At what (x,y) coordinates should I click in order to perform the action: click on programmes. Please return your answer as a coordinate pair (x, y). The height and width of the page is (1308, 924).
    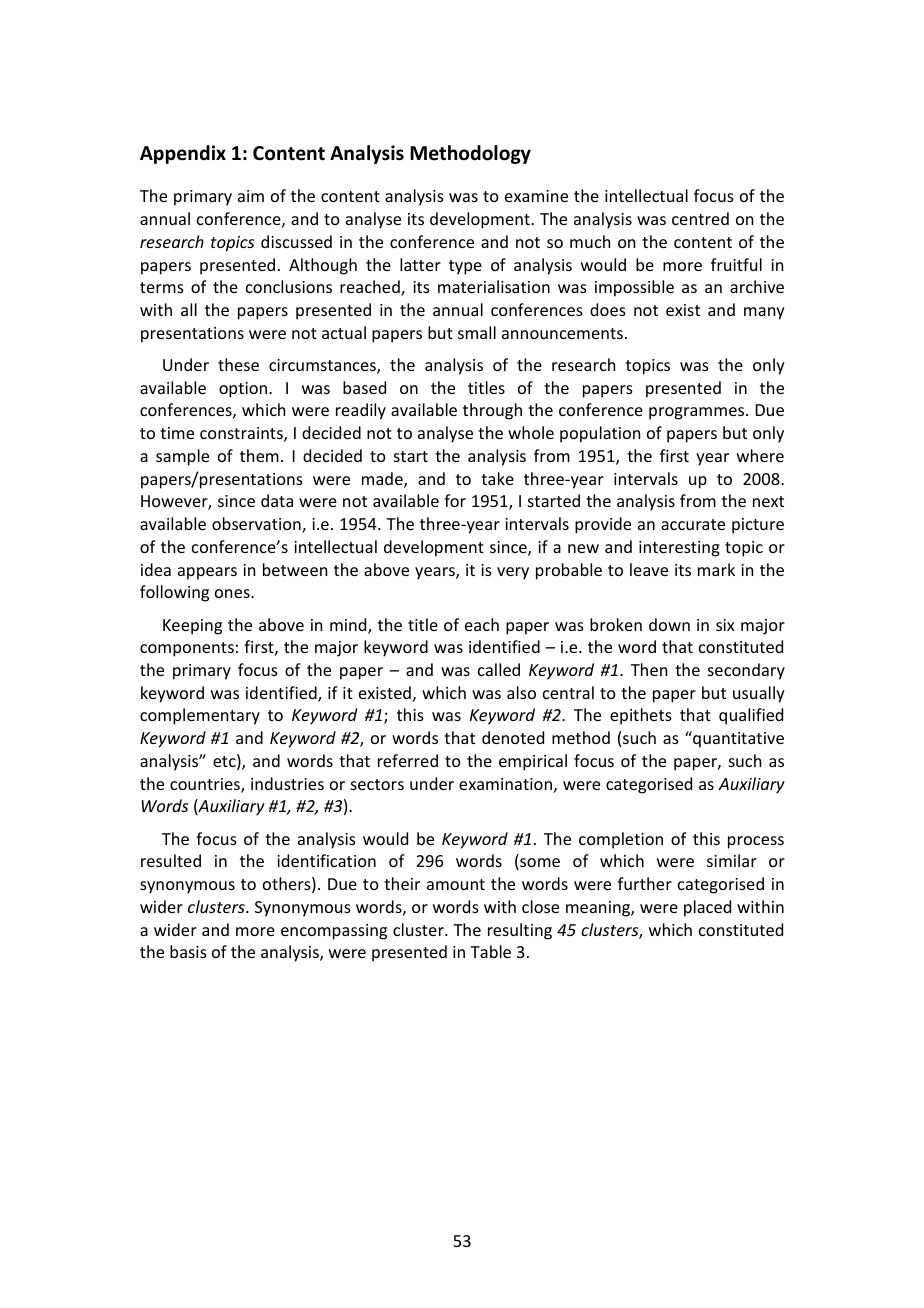
    Looking at the image, I should click on (698, 413).
